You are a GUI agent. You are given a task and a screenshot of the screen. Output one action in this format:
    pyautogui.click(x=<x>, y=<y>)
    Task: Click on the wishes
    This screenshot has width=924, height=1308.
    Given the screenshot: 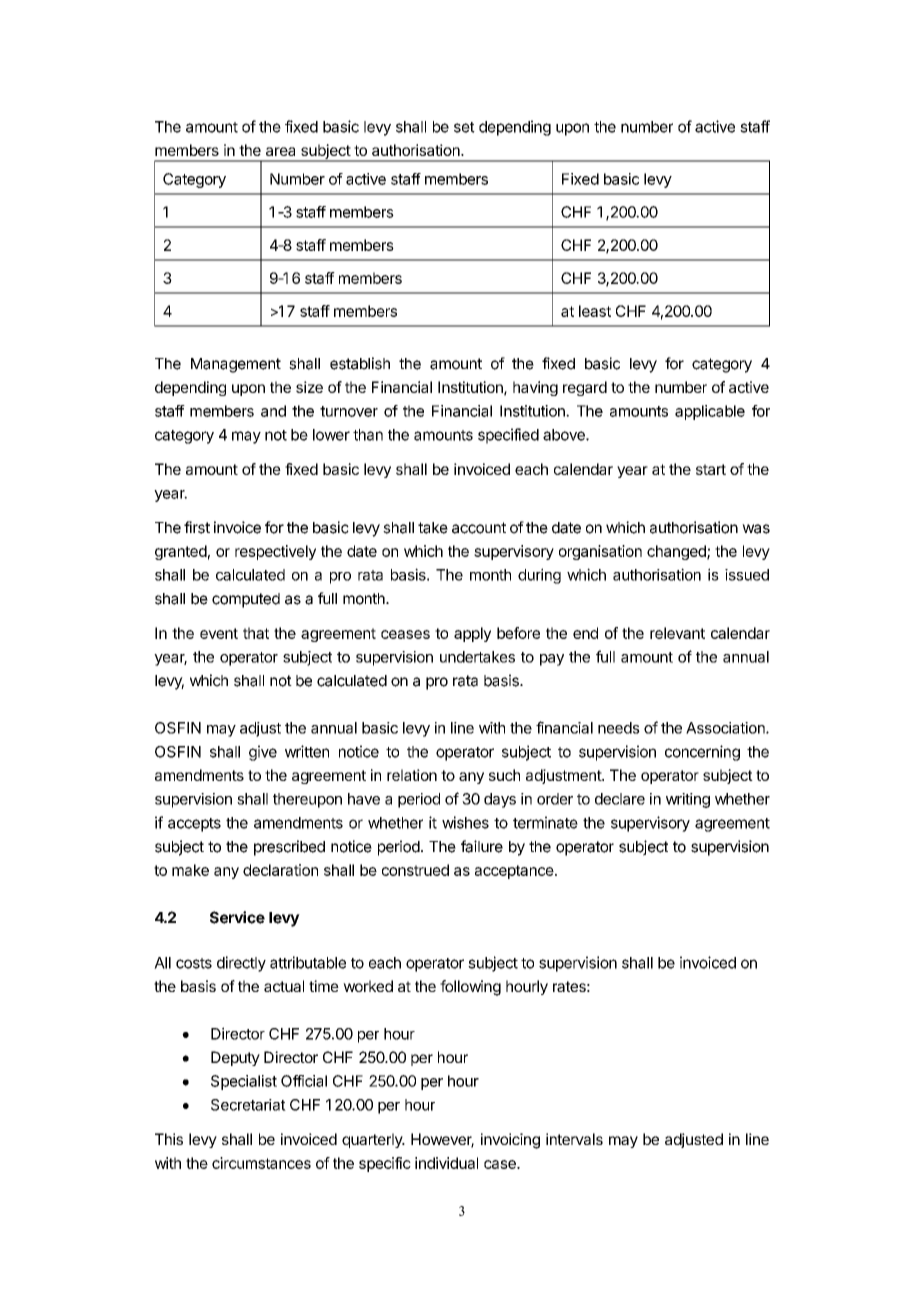 What is the action you would take?
    pyautogui.click(x=465, y=822)
